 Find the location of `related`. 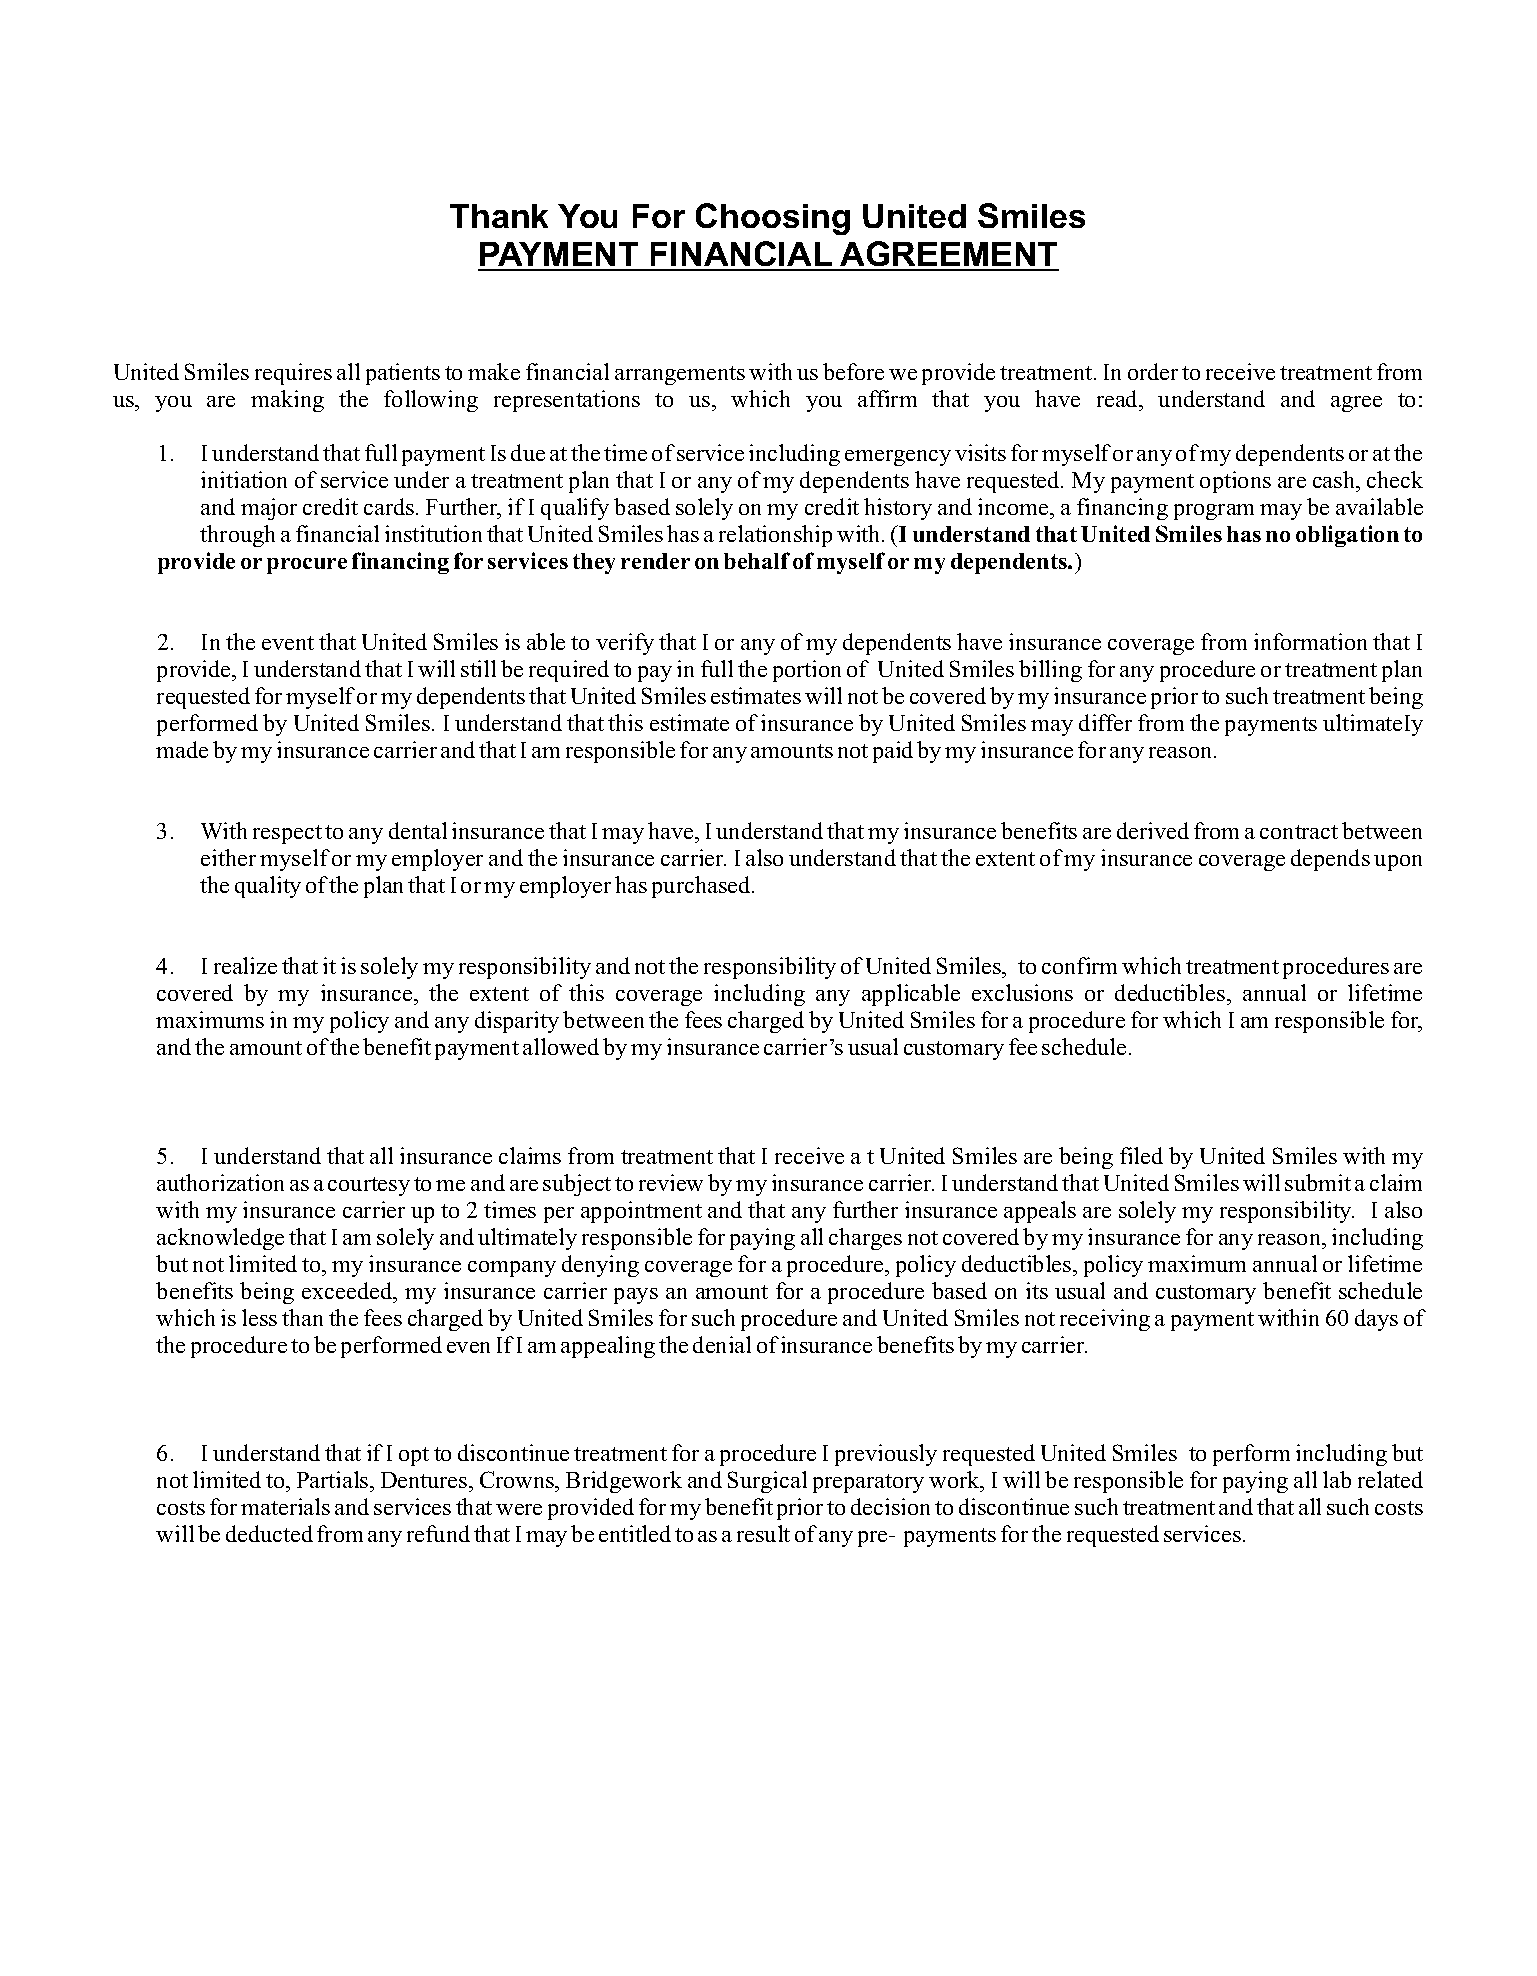

related is located at coordinates (1390, 1479).
